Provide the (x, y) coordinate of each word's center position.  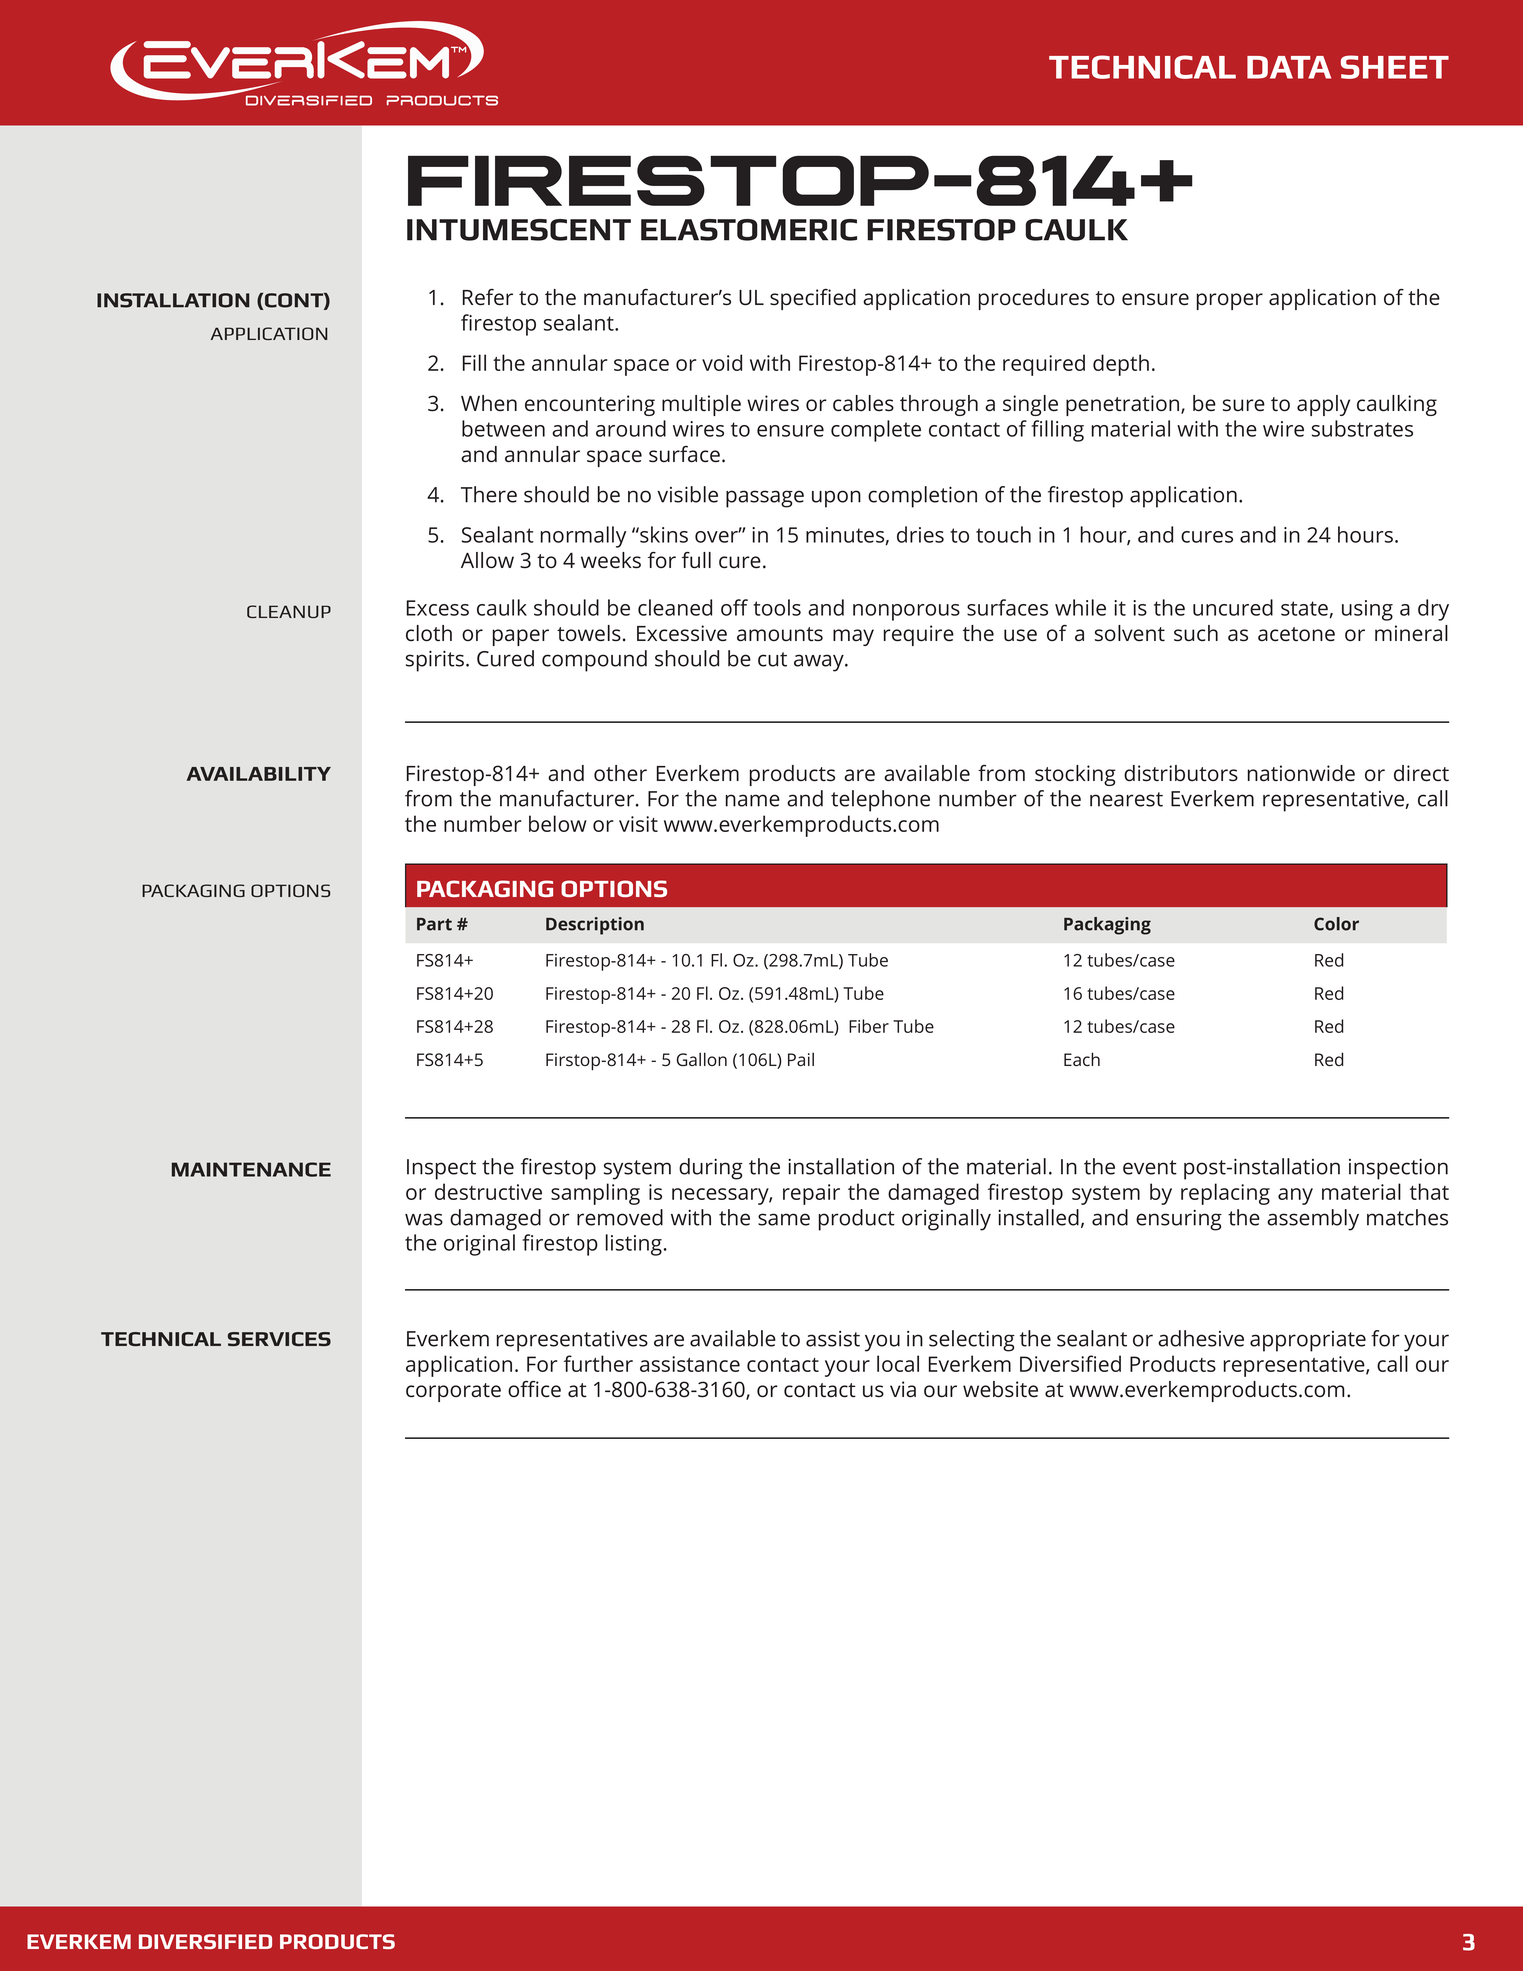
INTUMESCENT (519, 230)
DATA (1289, 67)
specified (813, 299)
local (898, 1363)
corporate (453, 1392)
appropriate (1308, 1341)
